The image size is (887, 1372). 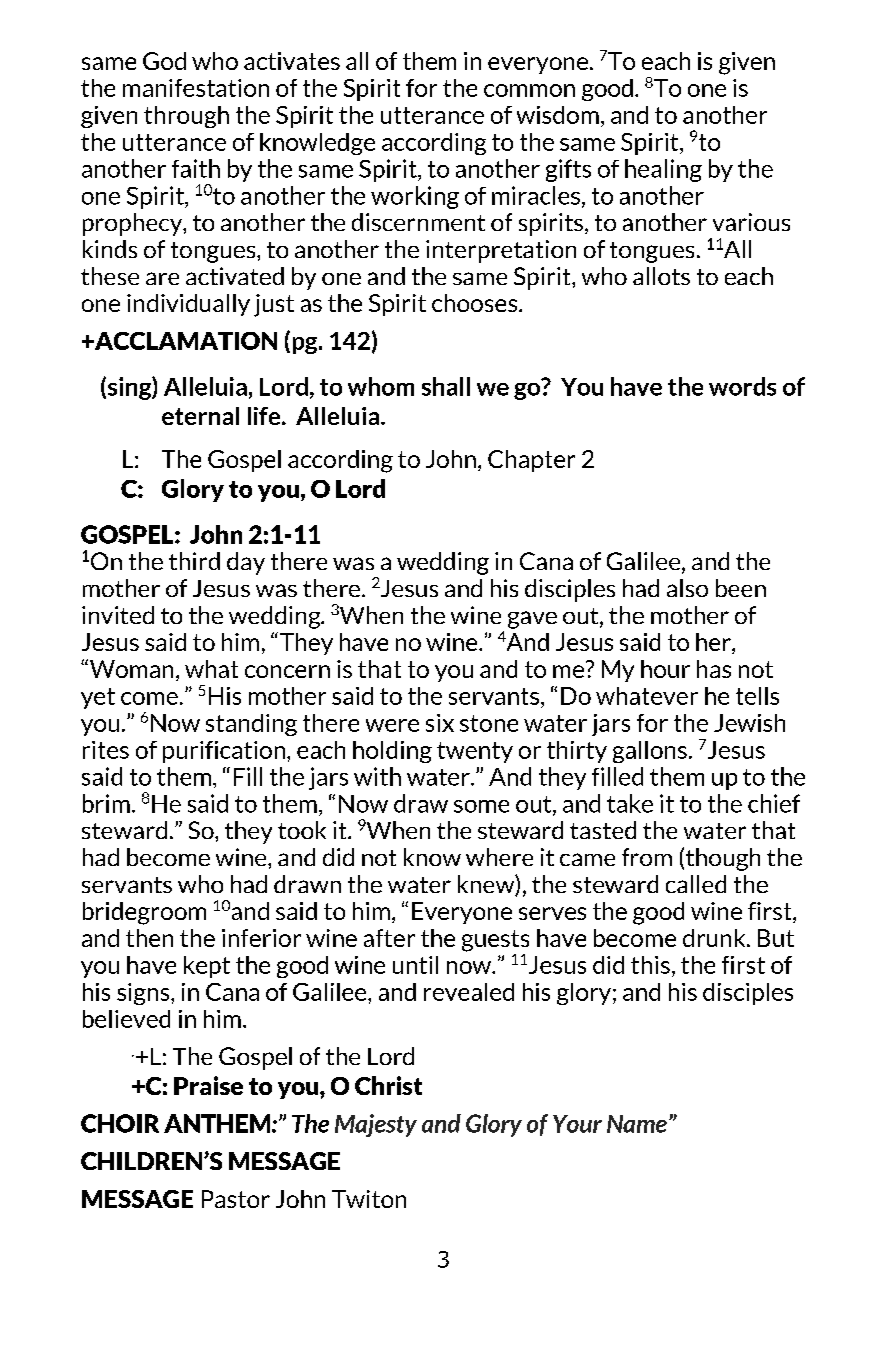 I want to click on healing, so click(x=663, y=170).
